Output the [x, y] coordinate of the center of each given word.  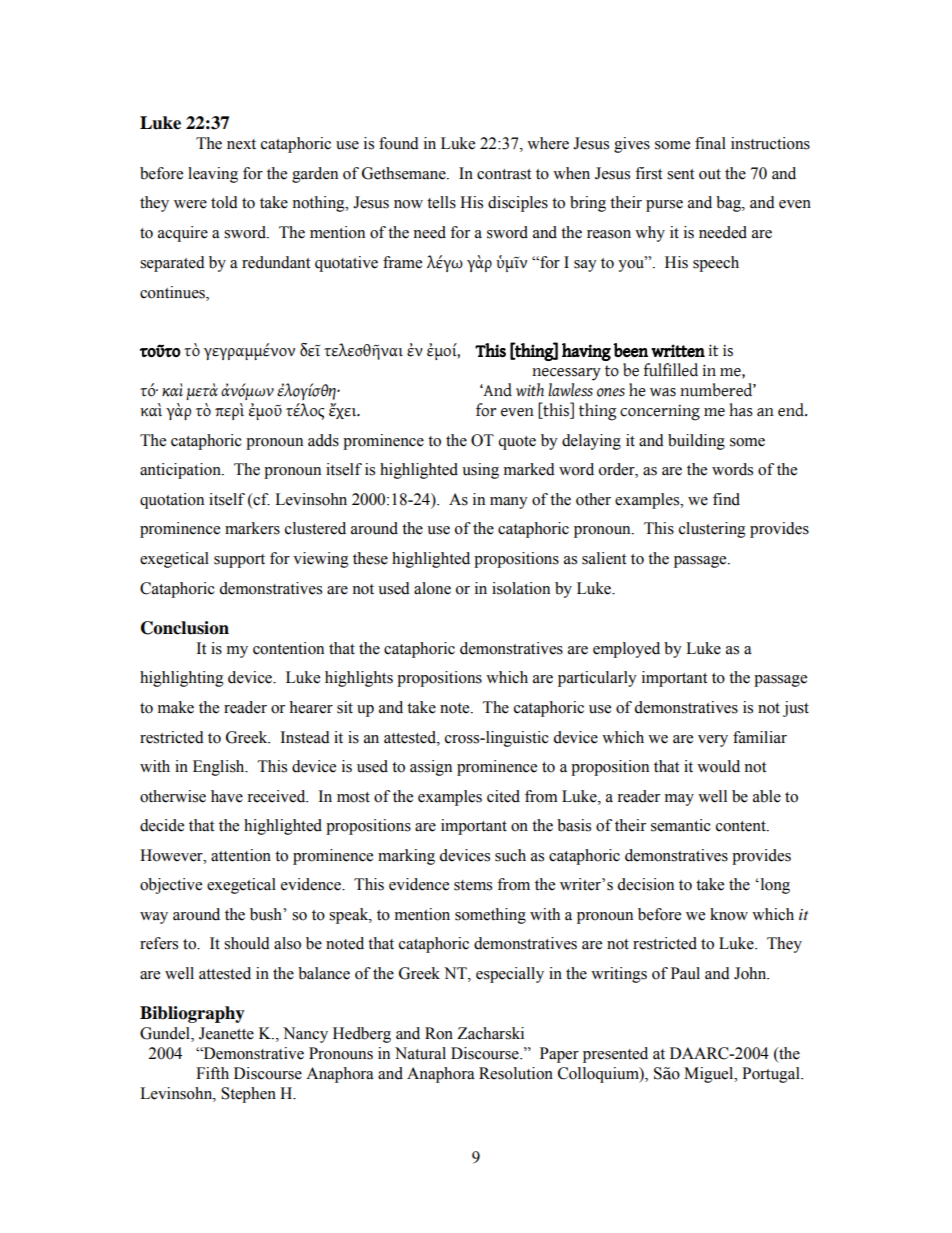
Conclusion [185, 628]
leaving [213, 175]
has [741, 410]
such [510, 855]
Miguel [710, 1075]
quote [517, 443]
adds [323, 440]
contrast [504, 174]
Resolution [516, 1073]
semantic [681, 825]
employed [626, 650]
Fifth [212, 1073]
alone [432, 588]
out [710, 174]
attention [241, 855]
